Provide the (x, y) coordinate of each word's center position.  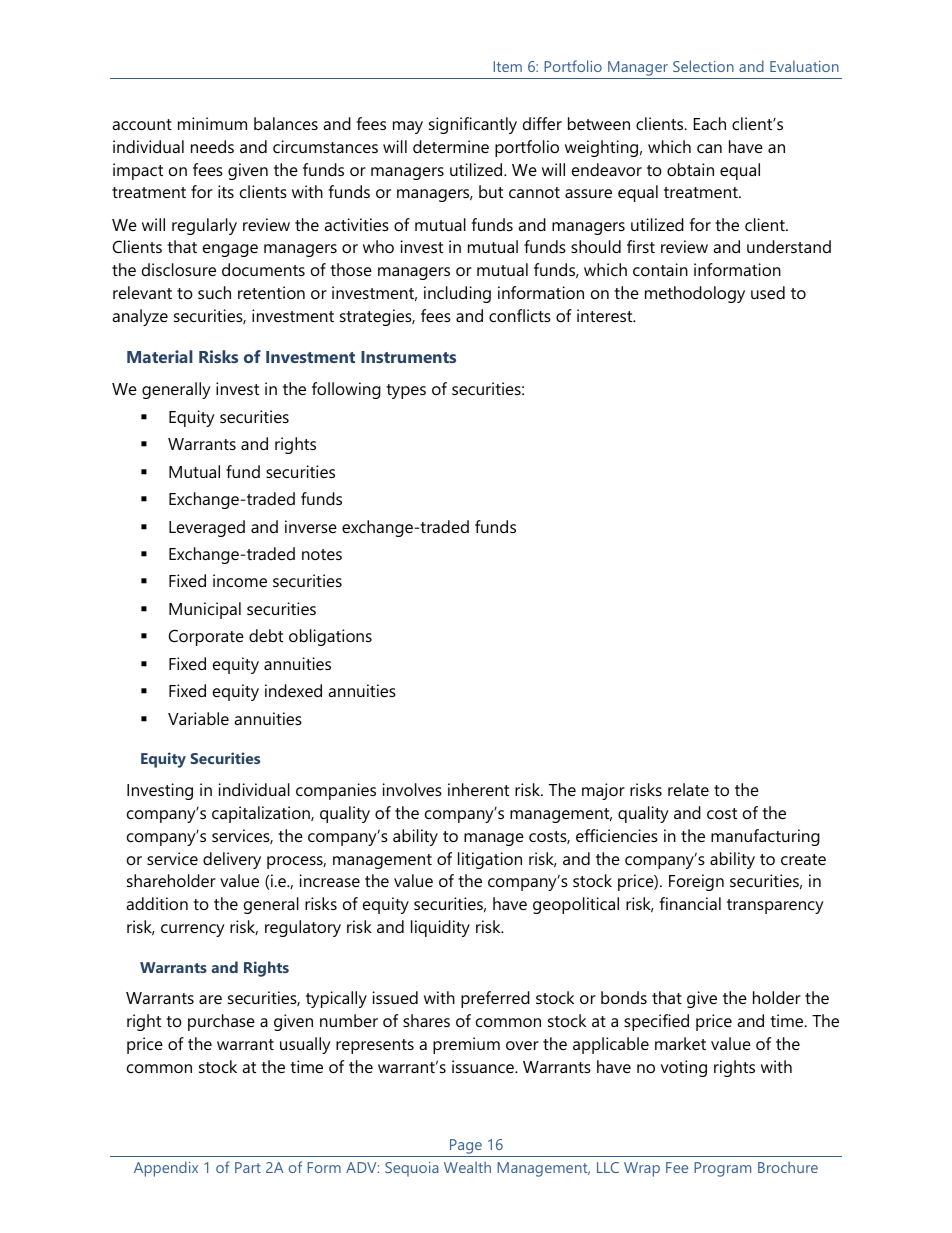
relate (688, 789)
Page (466, 1146)
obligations (330, 637)
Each (710, 123)
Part (248, 1167)
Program (722, 1169)
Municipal (205, 610)
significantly (473, 125)
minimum (212, 123)
